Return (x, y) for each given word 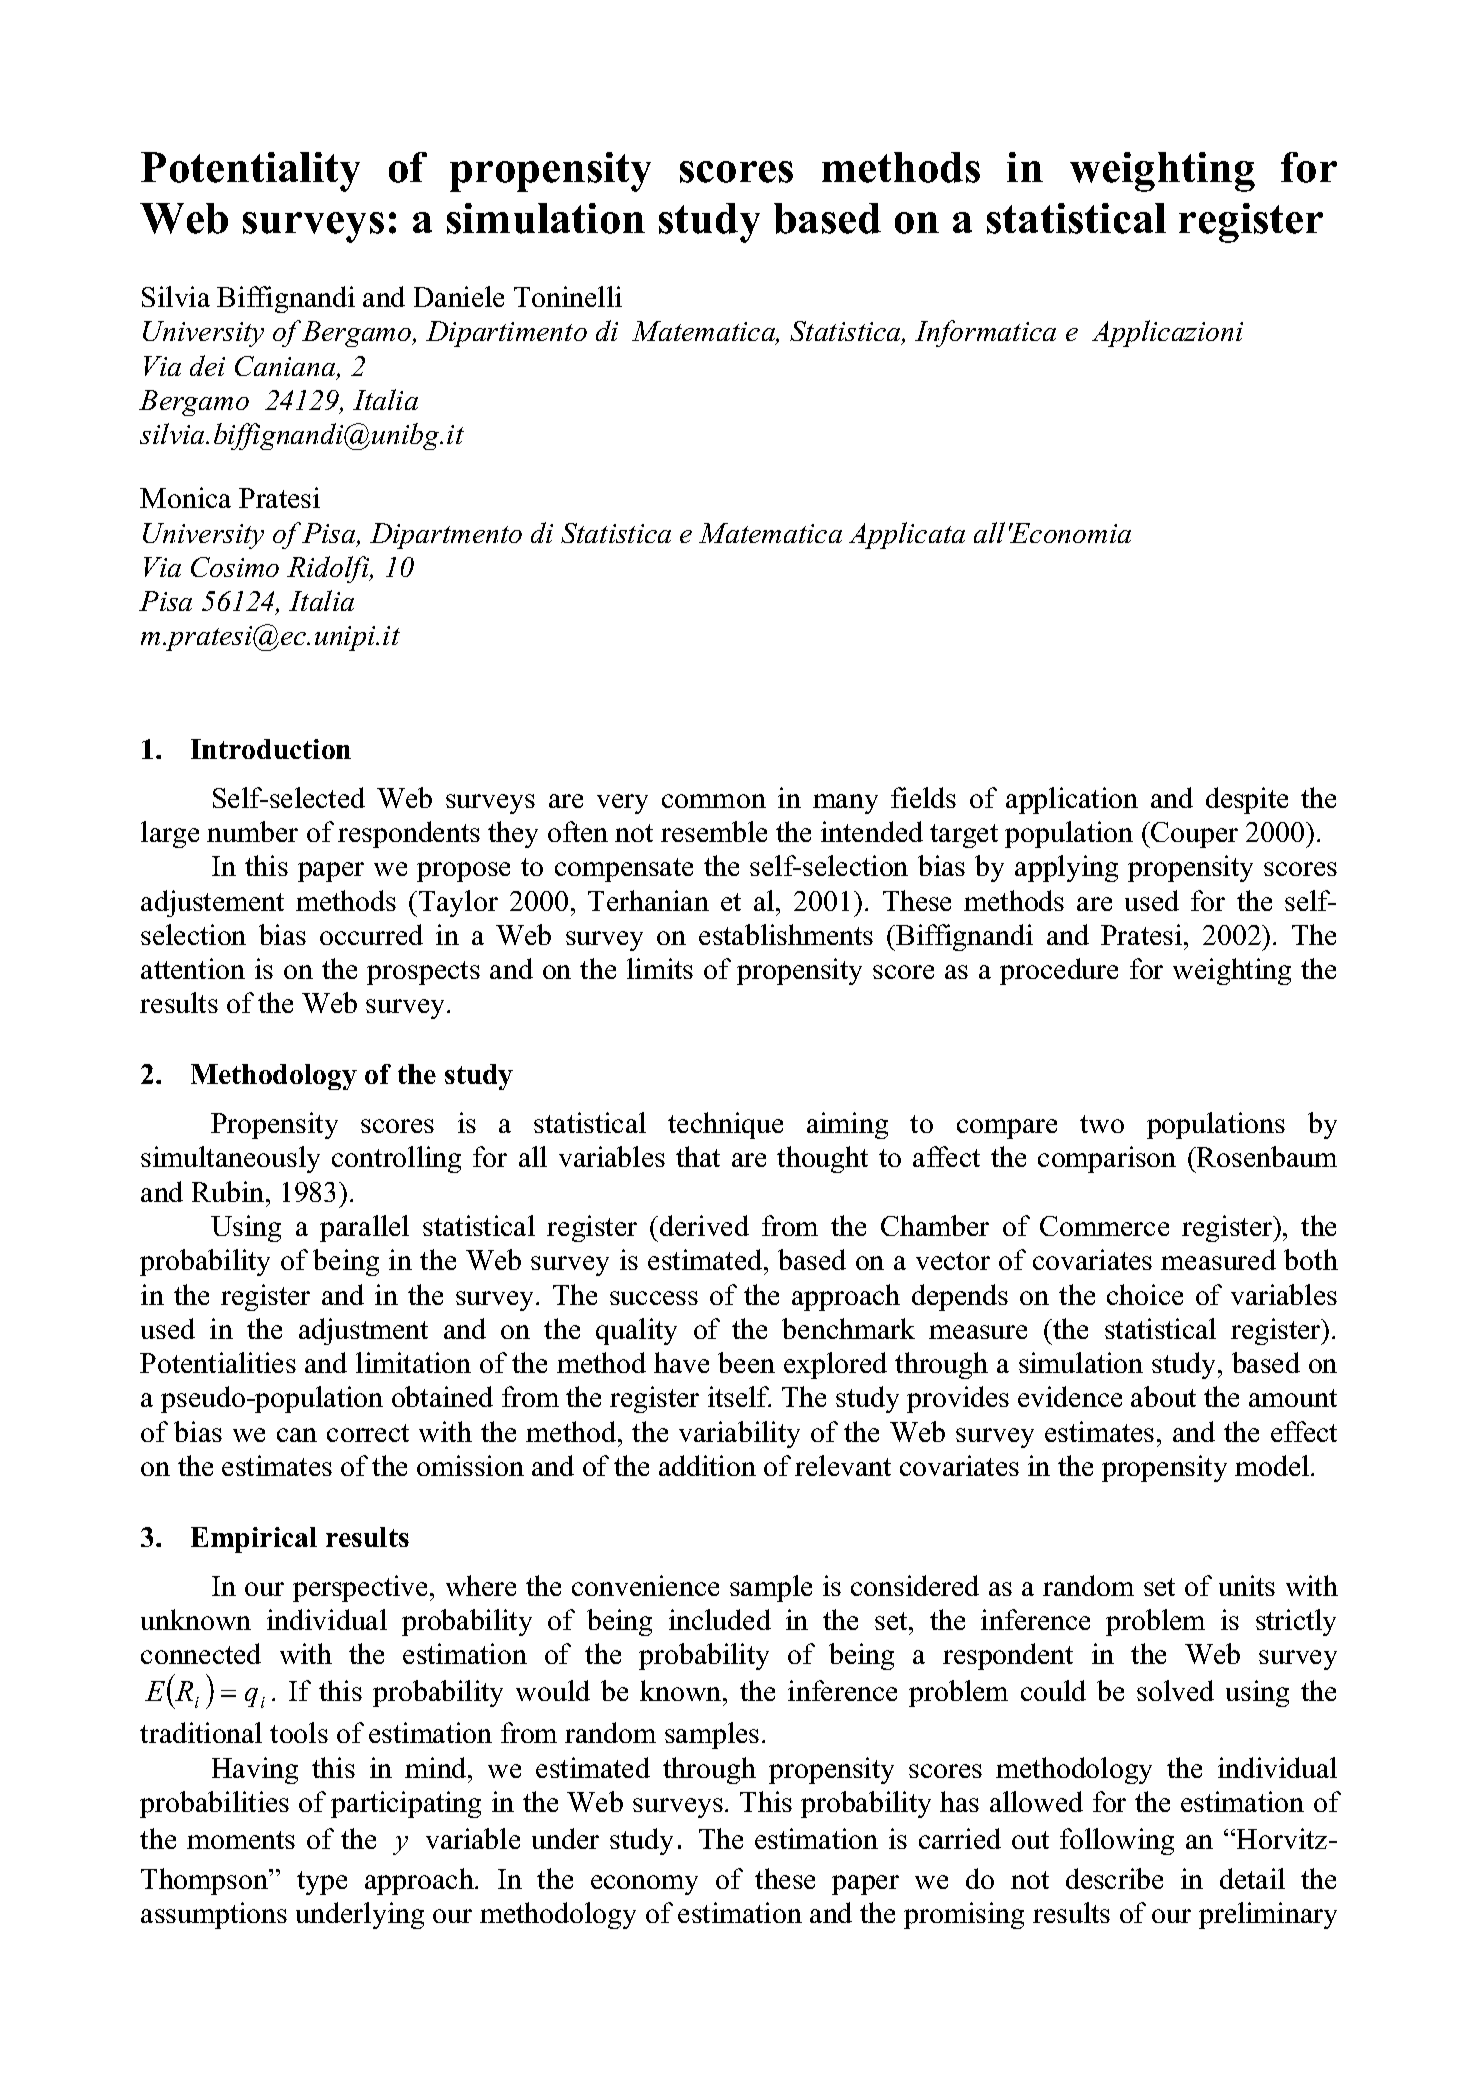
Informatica (985, 333)
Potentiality (250, 172)
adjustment (363, 1331)
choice (1145, 1294)
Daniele (459, 296)
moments (241, 1840)
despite (1247, 800)
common (714, 801)
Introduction (271, 749)
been (746, 1362)
